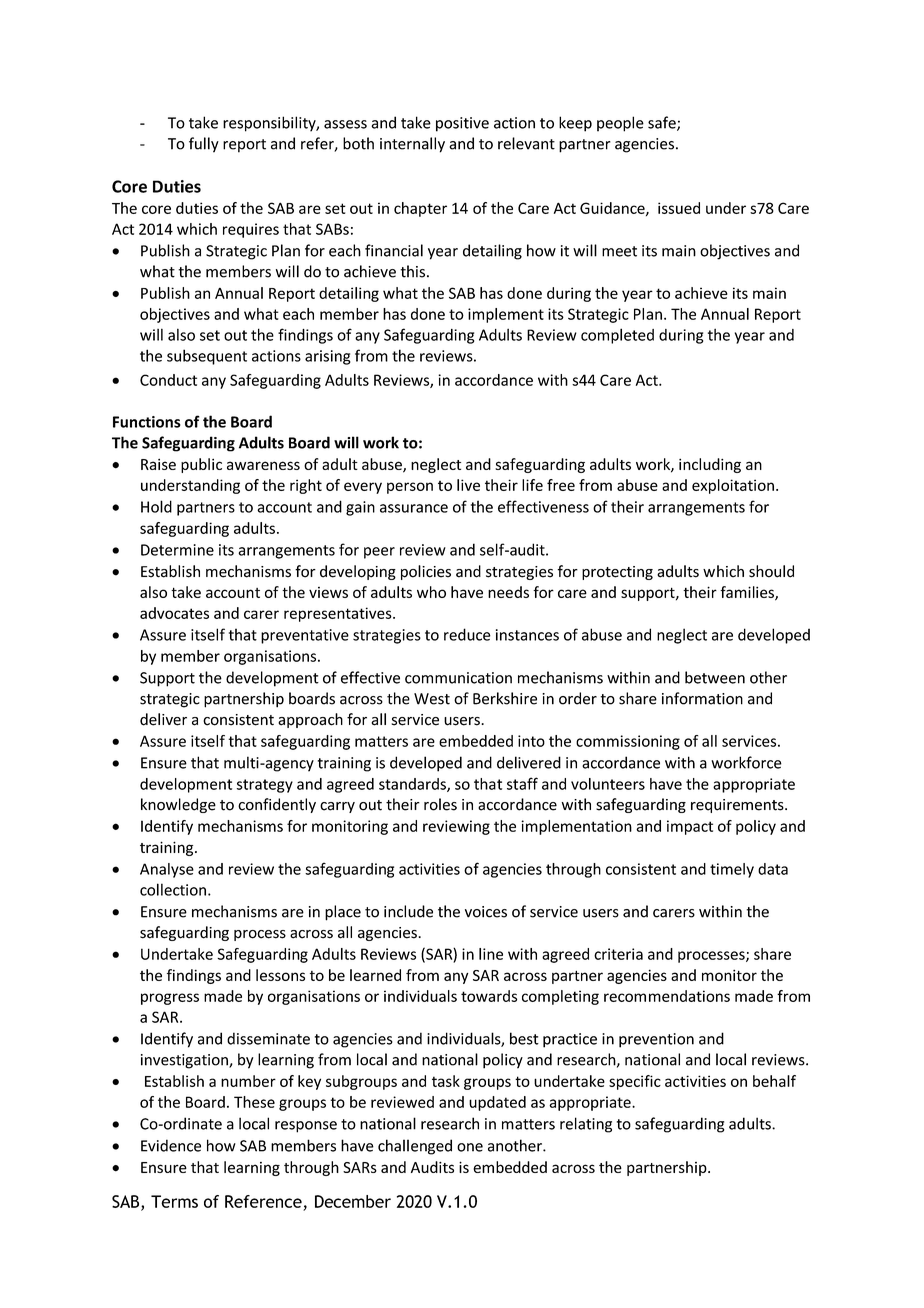  Describe the element at coordinates (415, 1147) in the screenshot. I see `challenged` at that location.
